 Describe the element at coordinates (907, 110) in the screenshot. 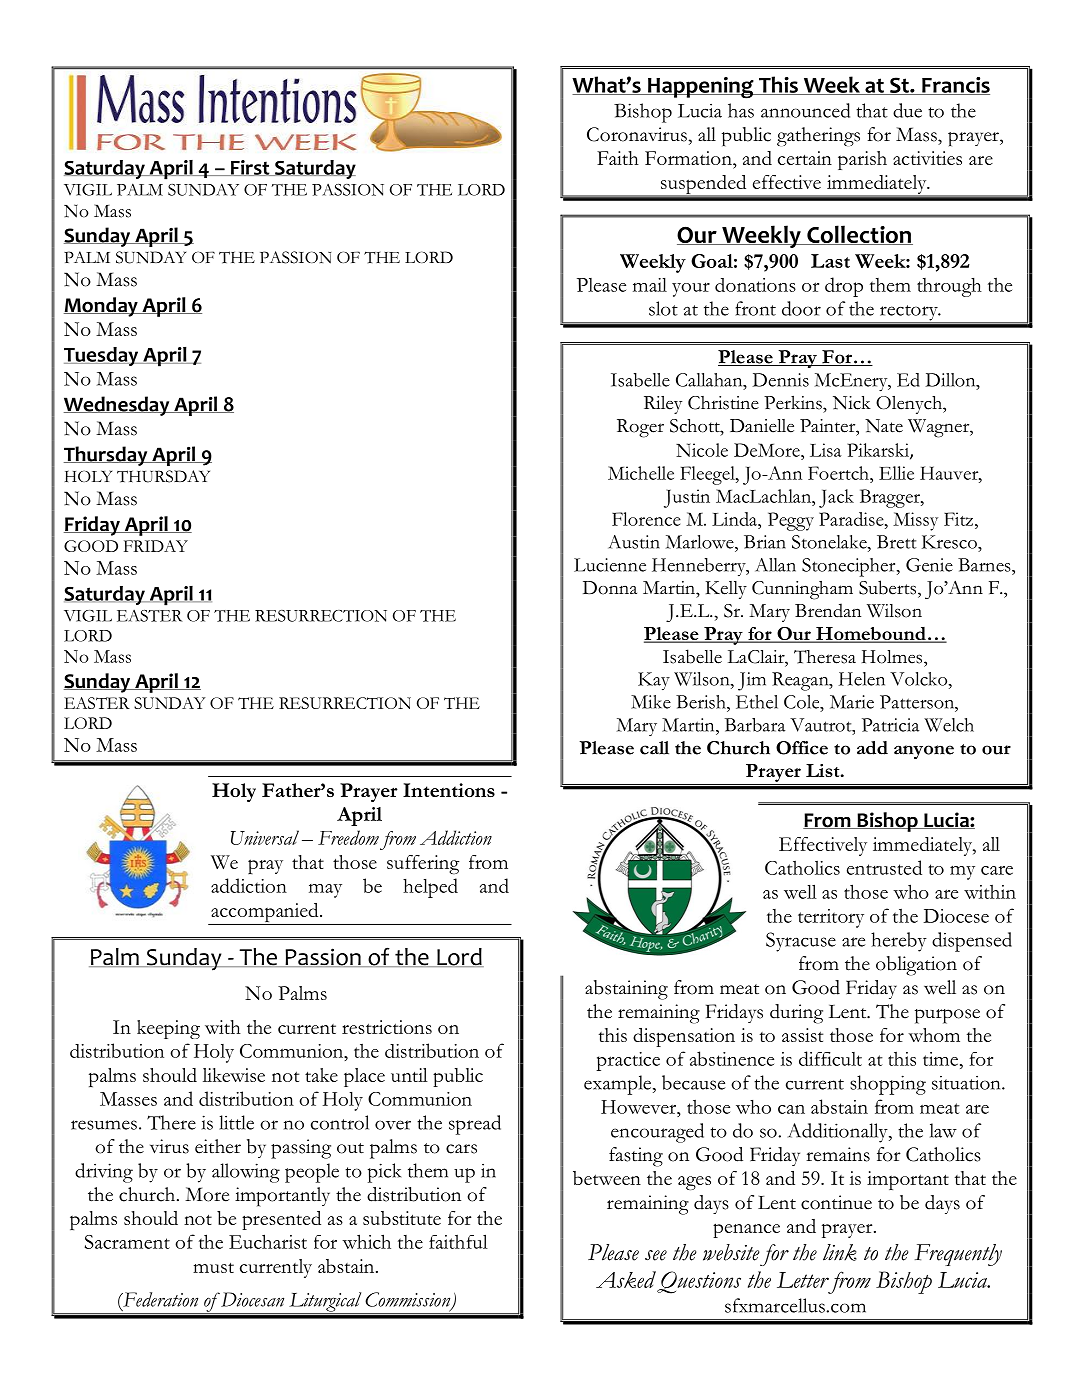

I see `due` at that location.
